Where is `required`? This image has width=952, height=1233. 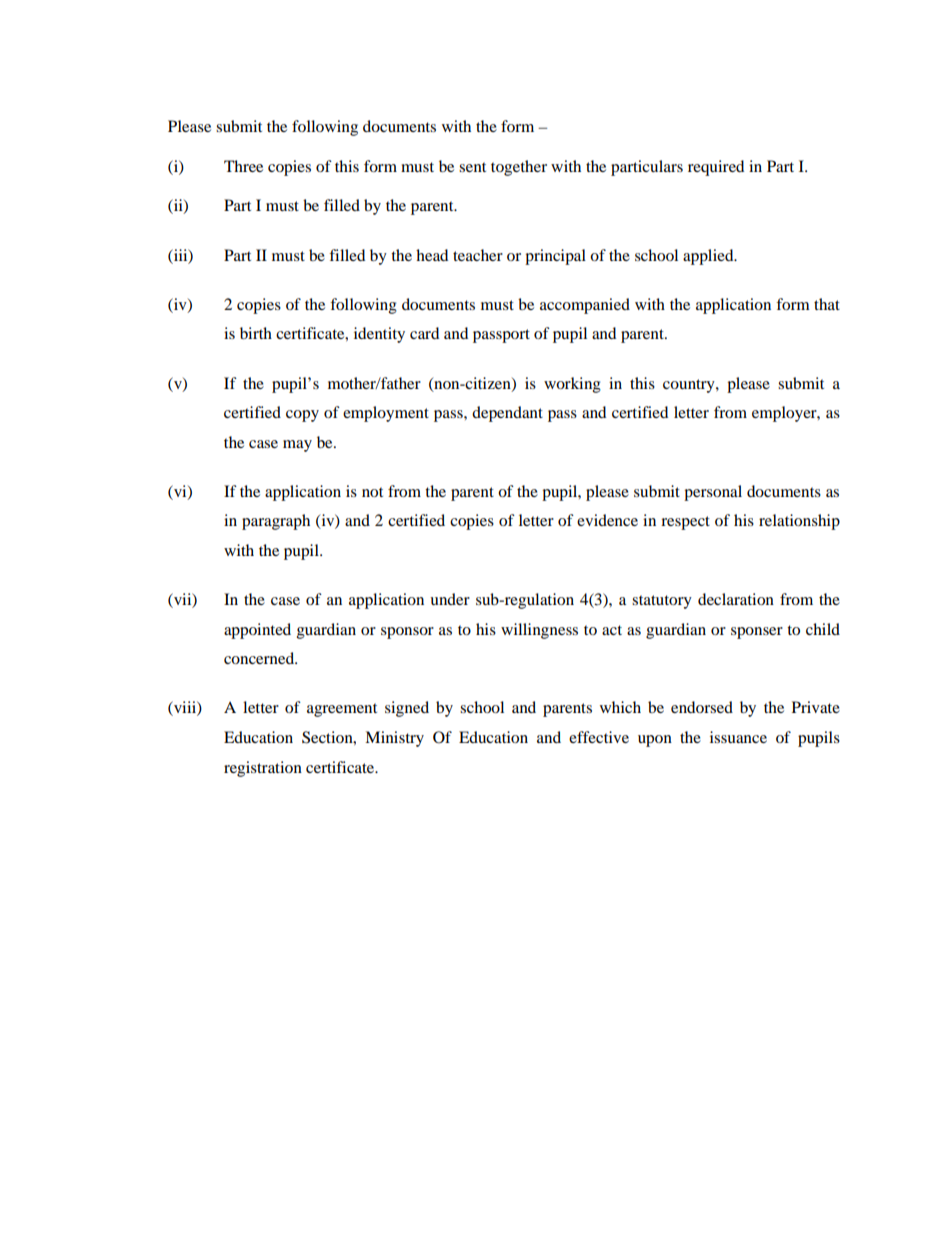 required is located at coordinates (716, 168).
